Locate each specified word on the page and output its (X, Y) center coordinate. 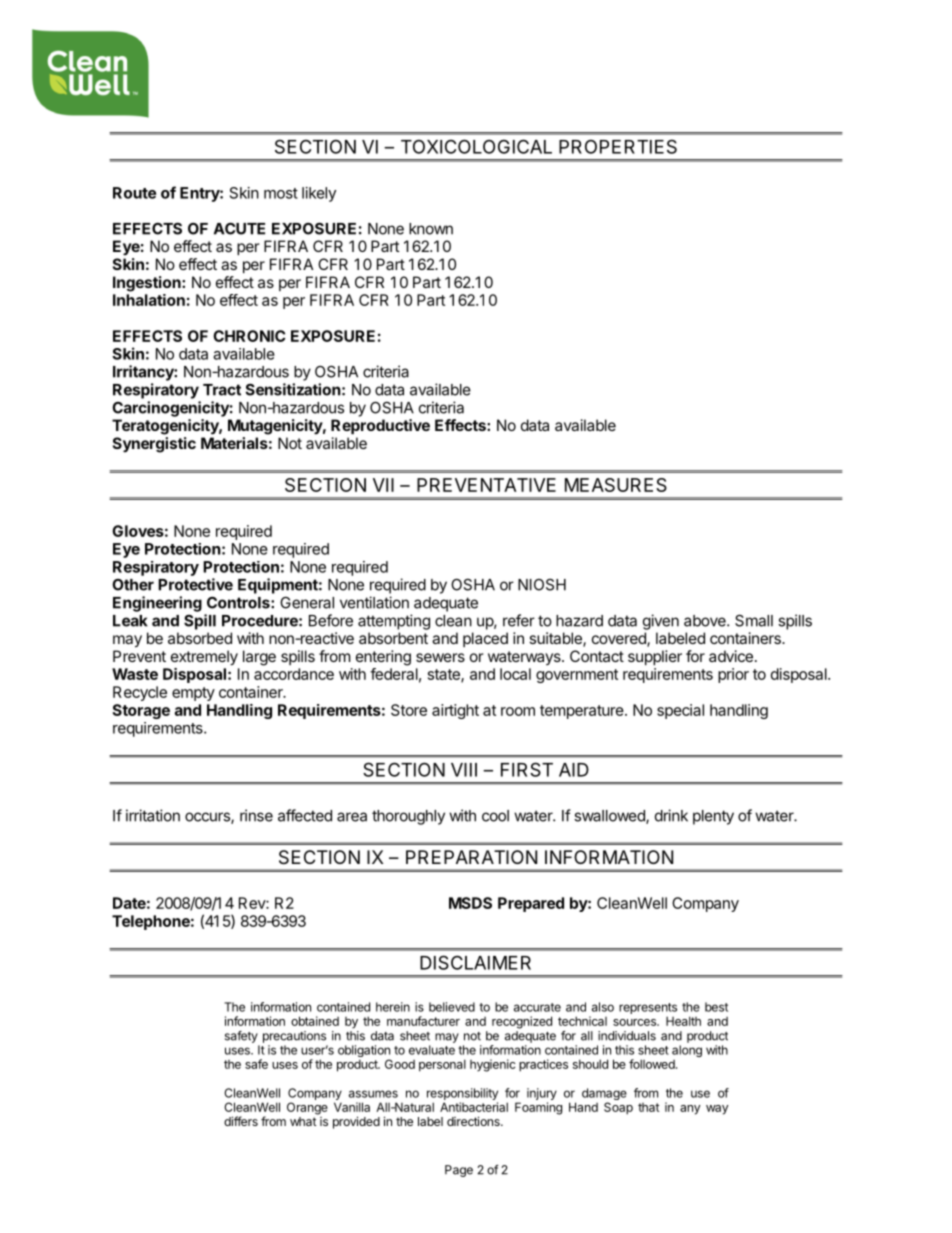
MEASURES (616, 485)
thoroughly (408, 817)
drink (671, 815)
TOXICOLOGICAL (476, 146)
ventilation (374, 602)
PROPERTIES (618, 146)
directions (474, 1121)
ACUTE (239, 228)
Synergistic (154, 445)
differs (241, 1121)
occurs (208, 818)
